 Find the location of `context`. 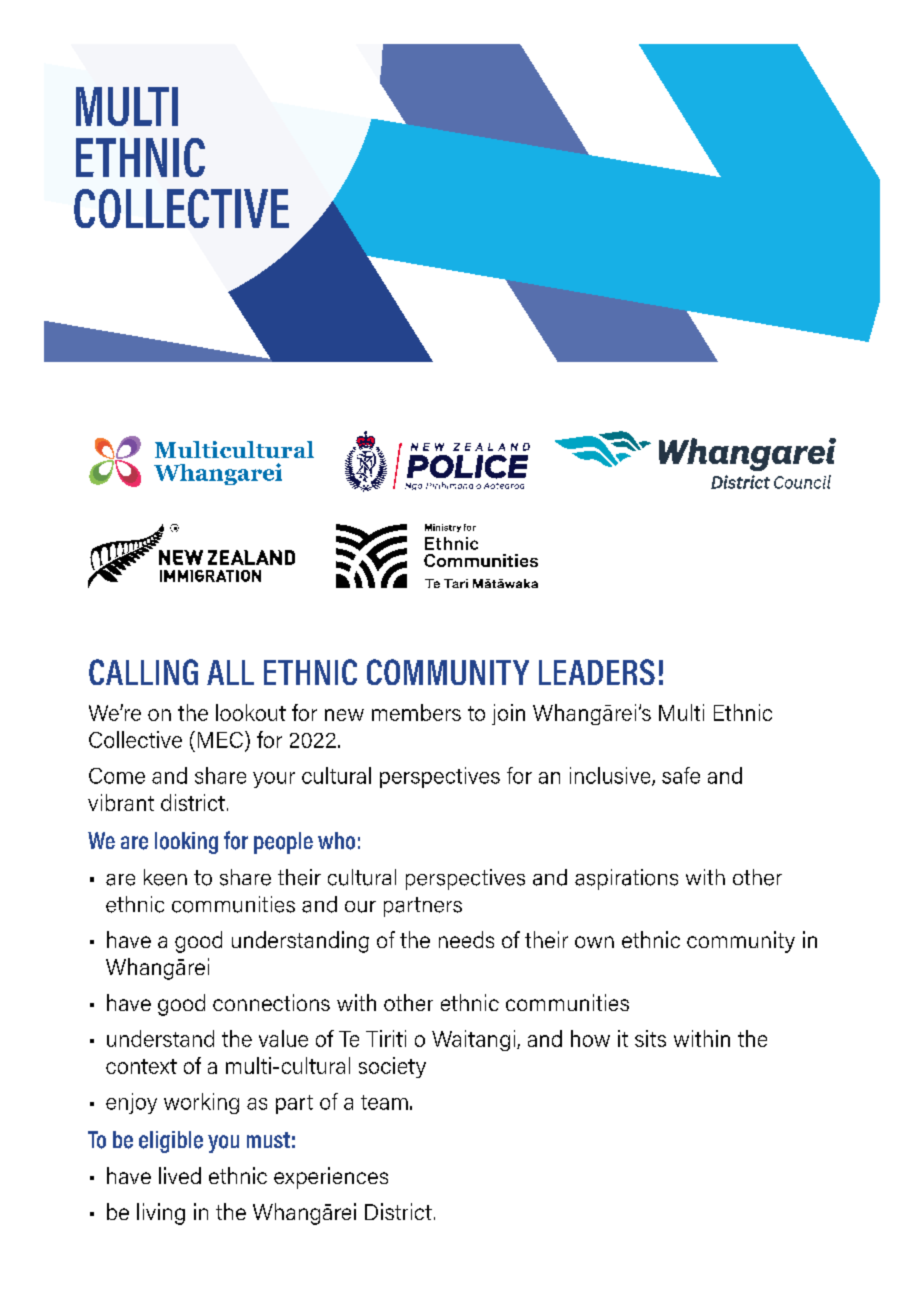

context is located at coordinates (141, 1066).
